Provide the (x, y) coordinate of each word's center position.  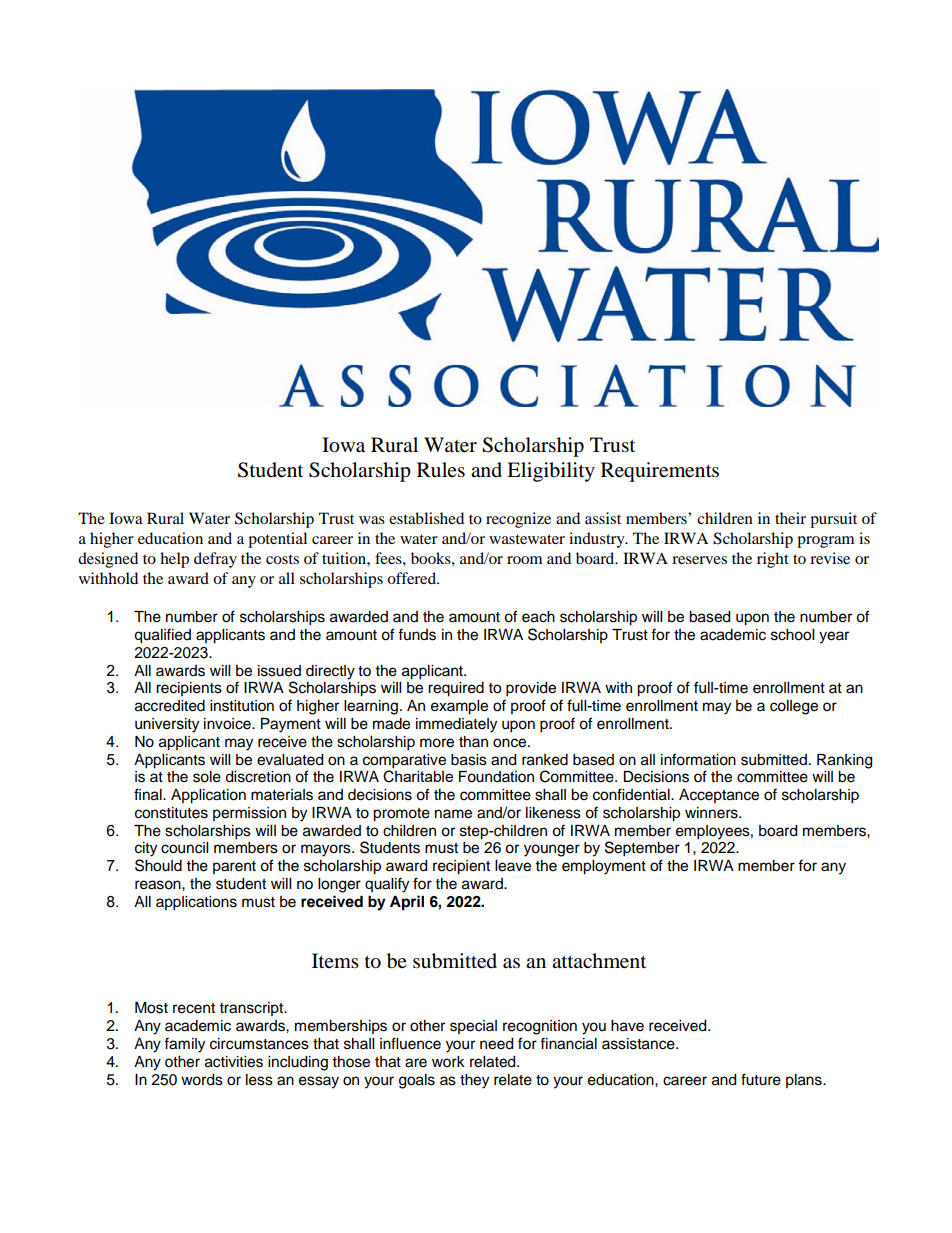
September (642, 849)
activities (234, 1062)
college (794, 707)
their (790, 518)
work (448, 1062)
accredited (170, 706)
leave (513, 866)
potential (277, 540)
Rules (441, 470)
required (456, 689)
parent (234, 867)
